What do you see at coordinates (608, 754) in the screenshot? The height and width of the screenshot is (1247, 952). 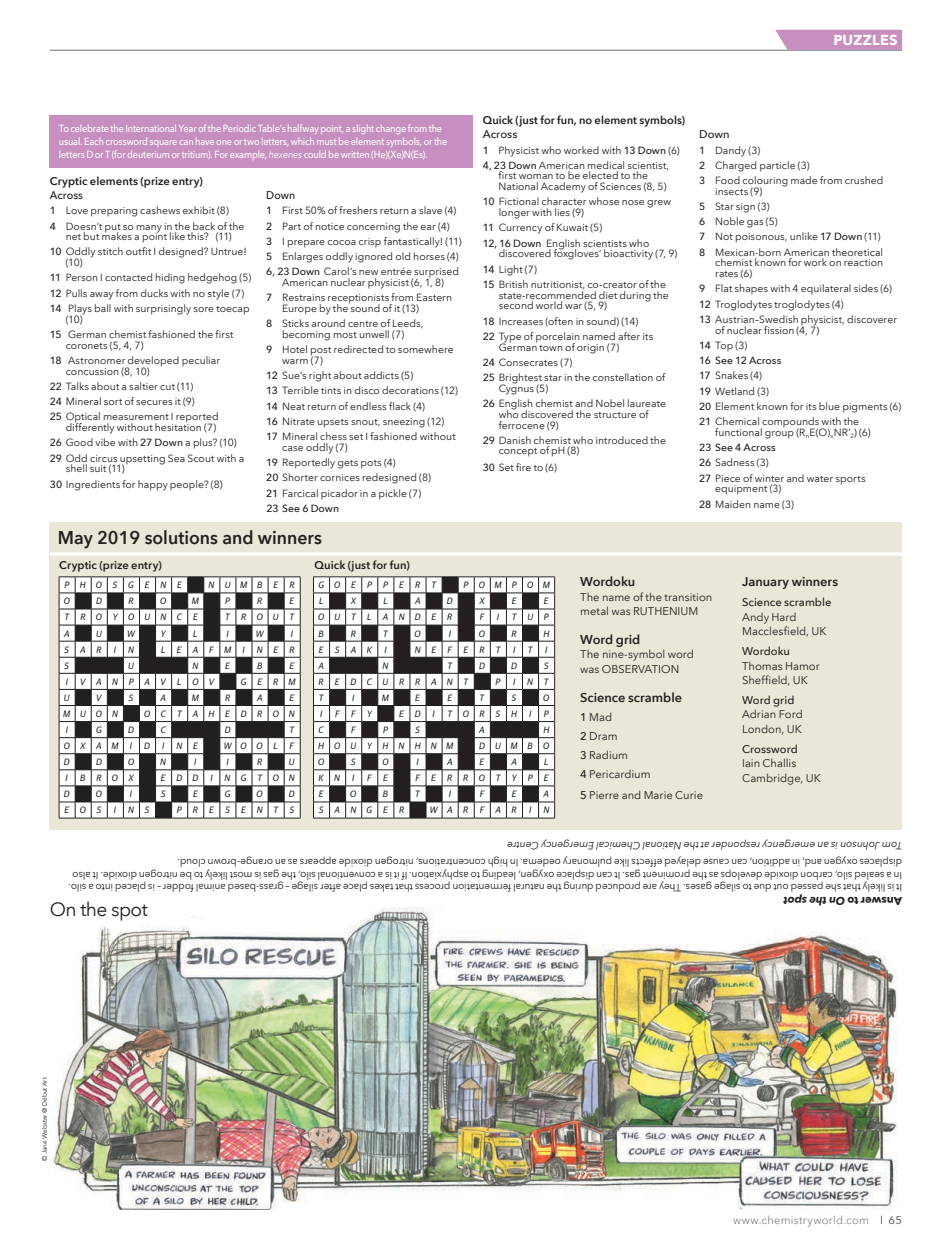 I see `Radium` at bounding box center [608, 754].
